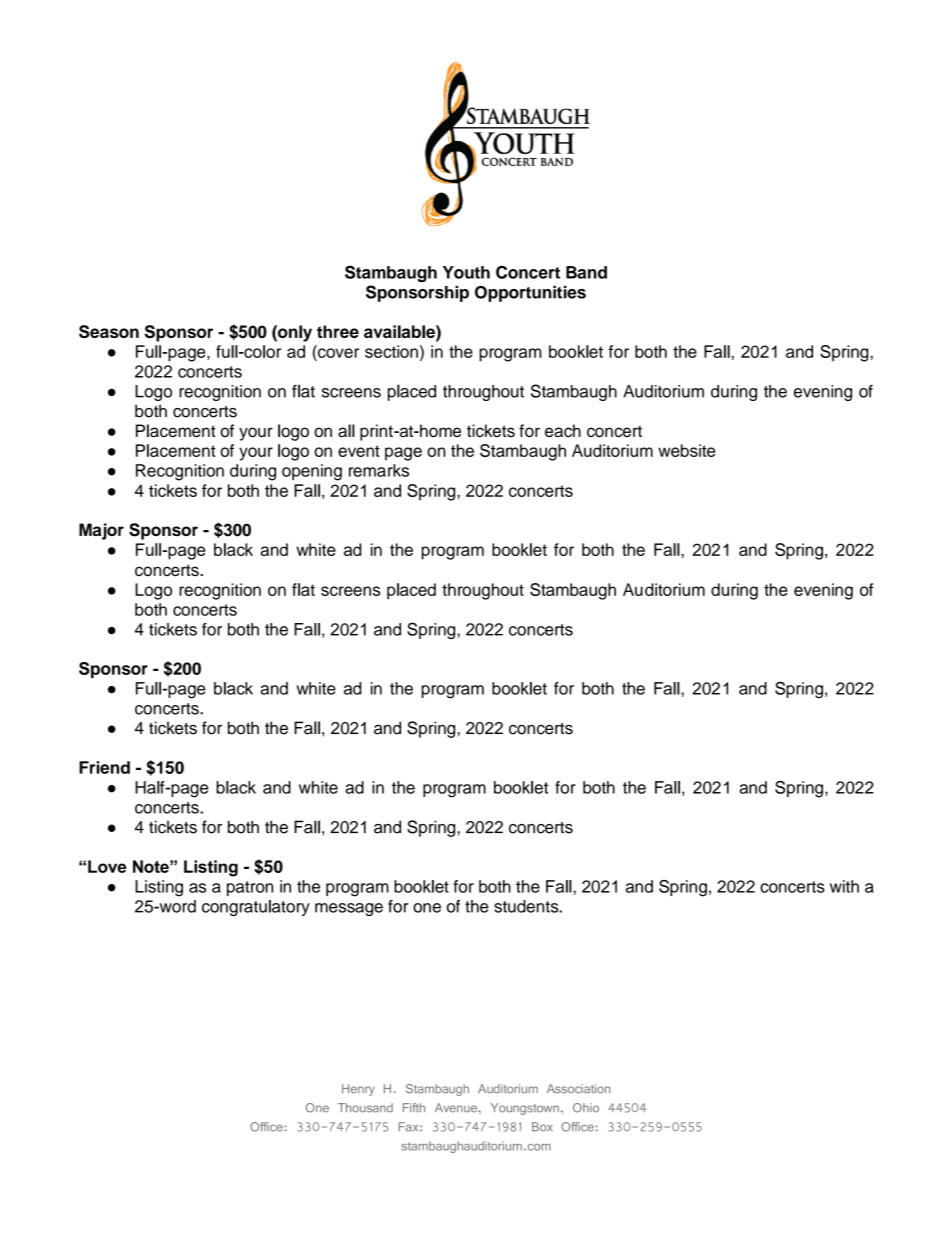 Image resolution: width=952 pixels, height=1233 pixels. I want to click on Band, so click(586, 272).
